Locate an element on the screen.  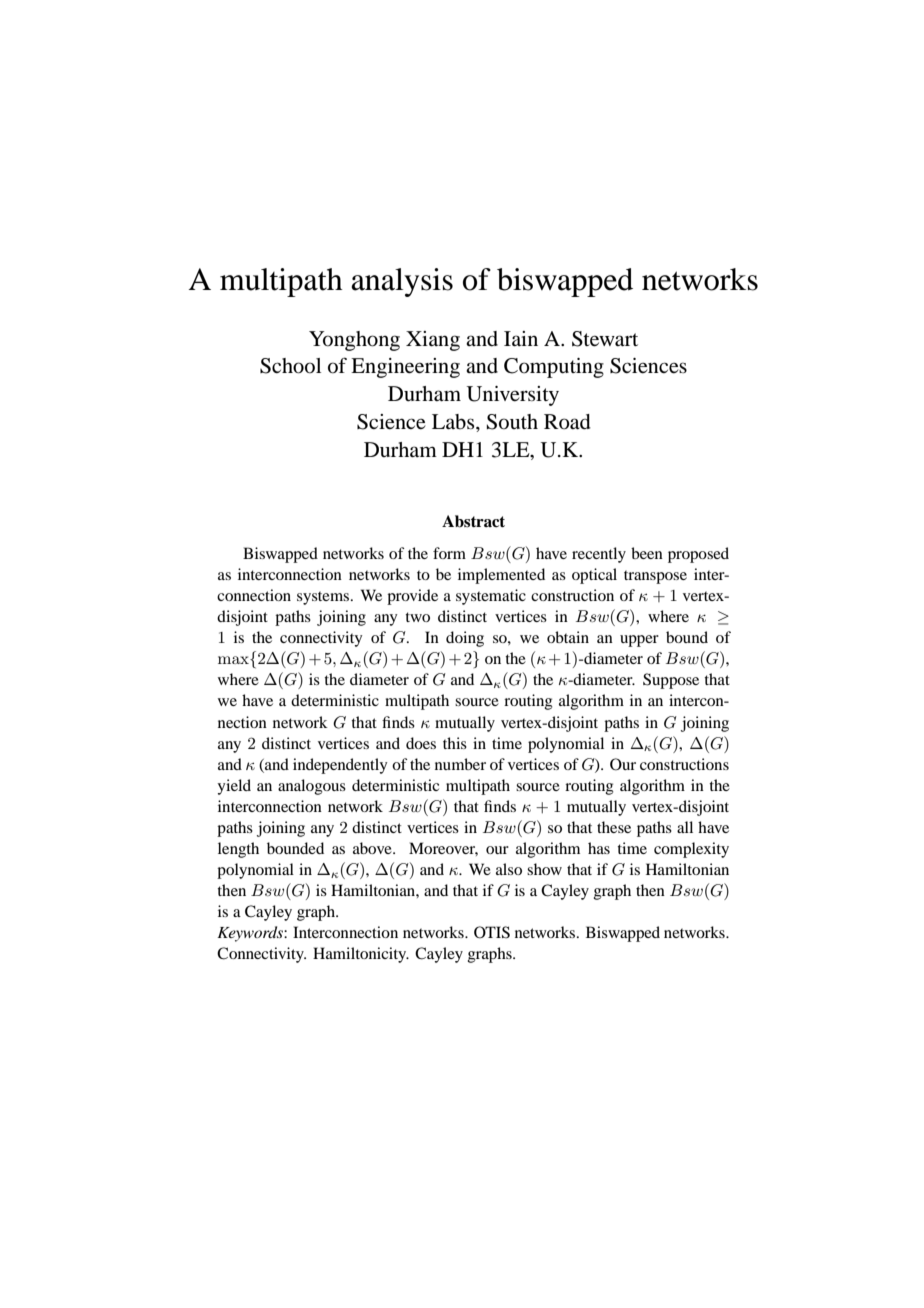
Abstract is located at coordinates (473, 521).
